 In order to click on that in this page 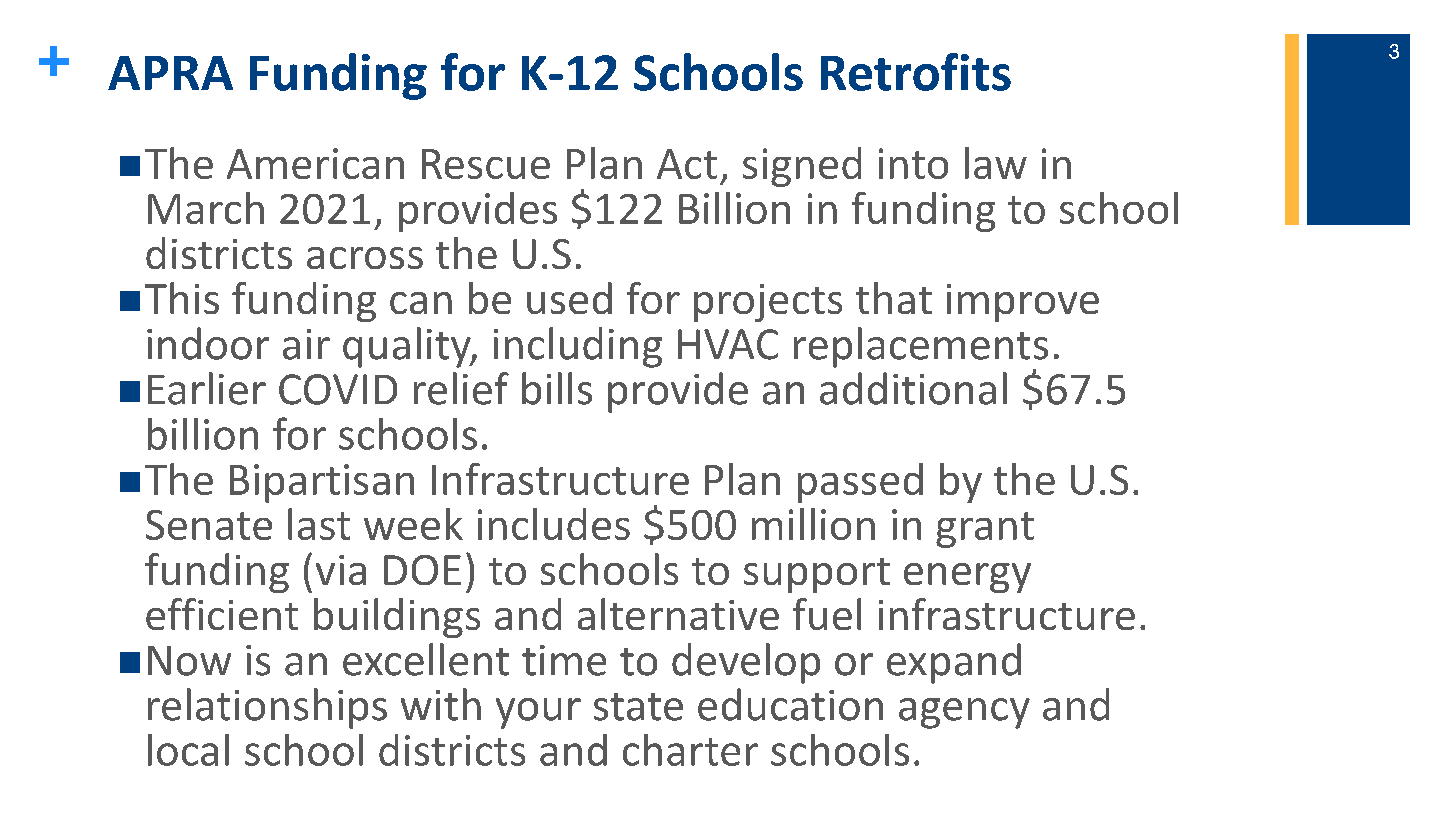, I will do `click(894, 298)`.
